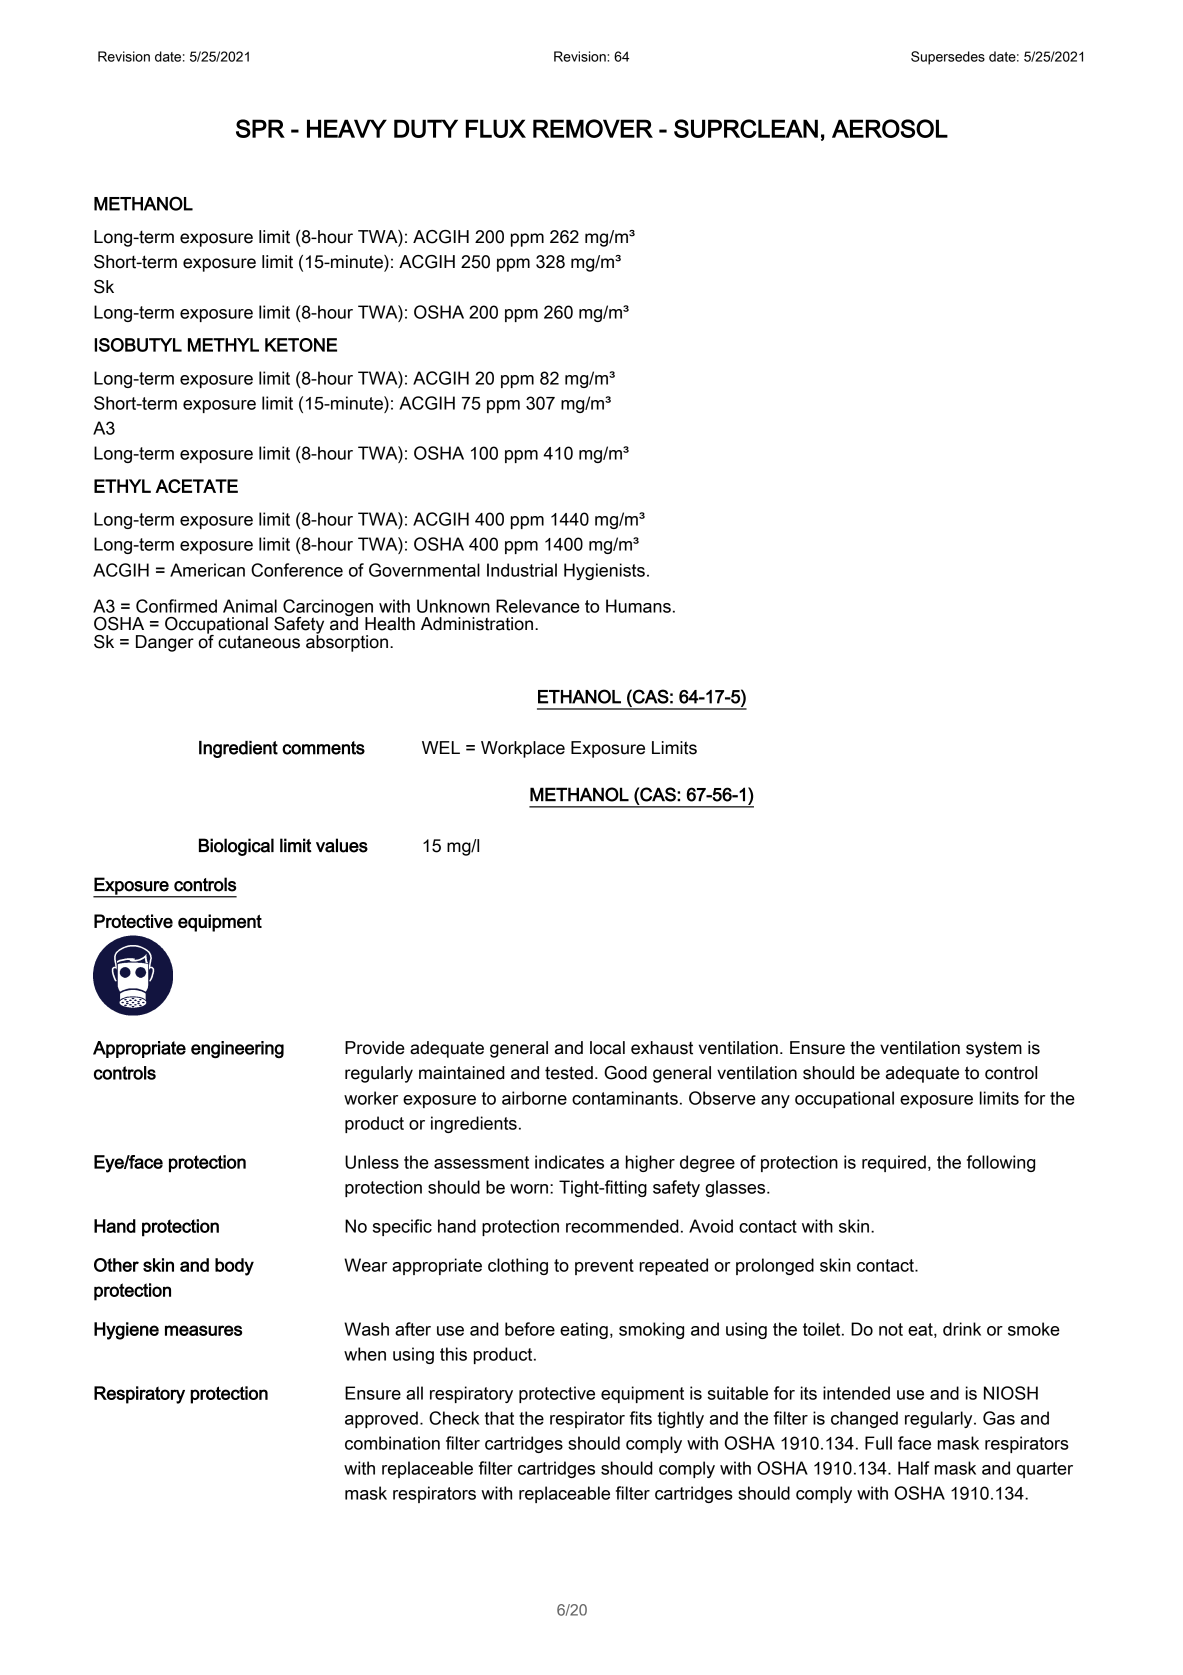 The height and width of the screenshot is (1675, 1183). Describe the element at coordinates (913, 1468) in the screenshot. I see `Half` at that location.
